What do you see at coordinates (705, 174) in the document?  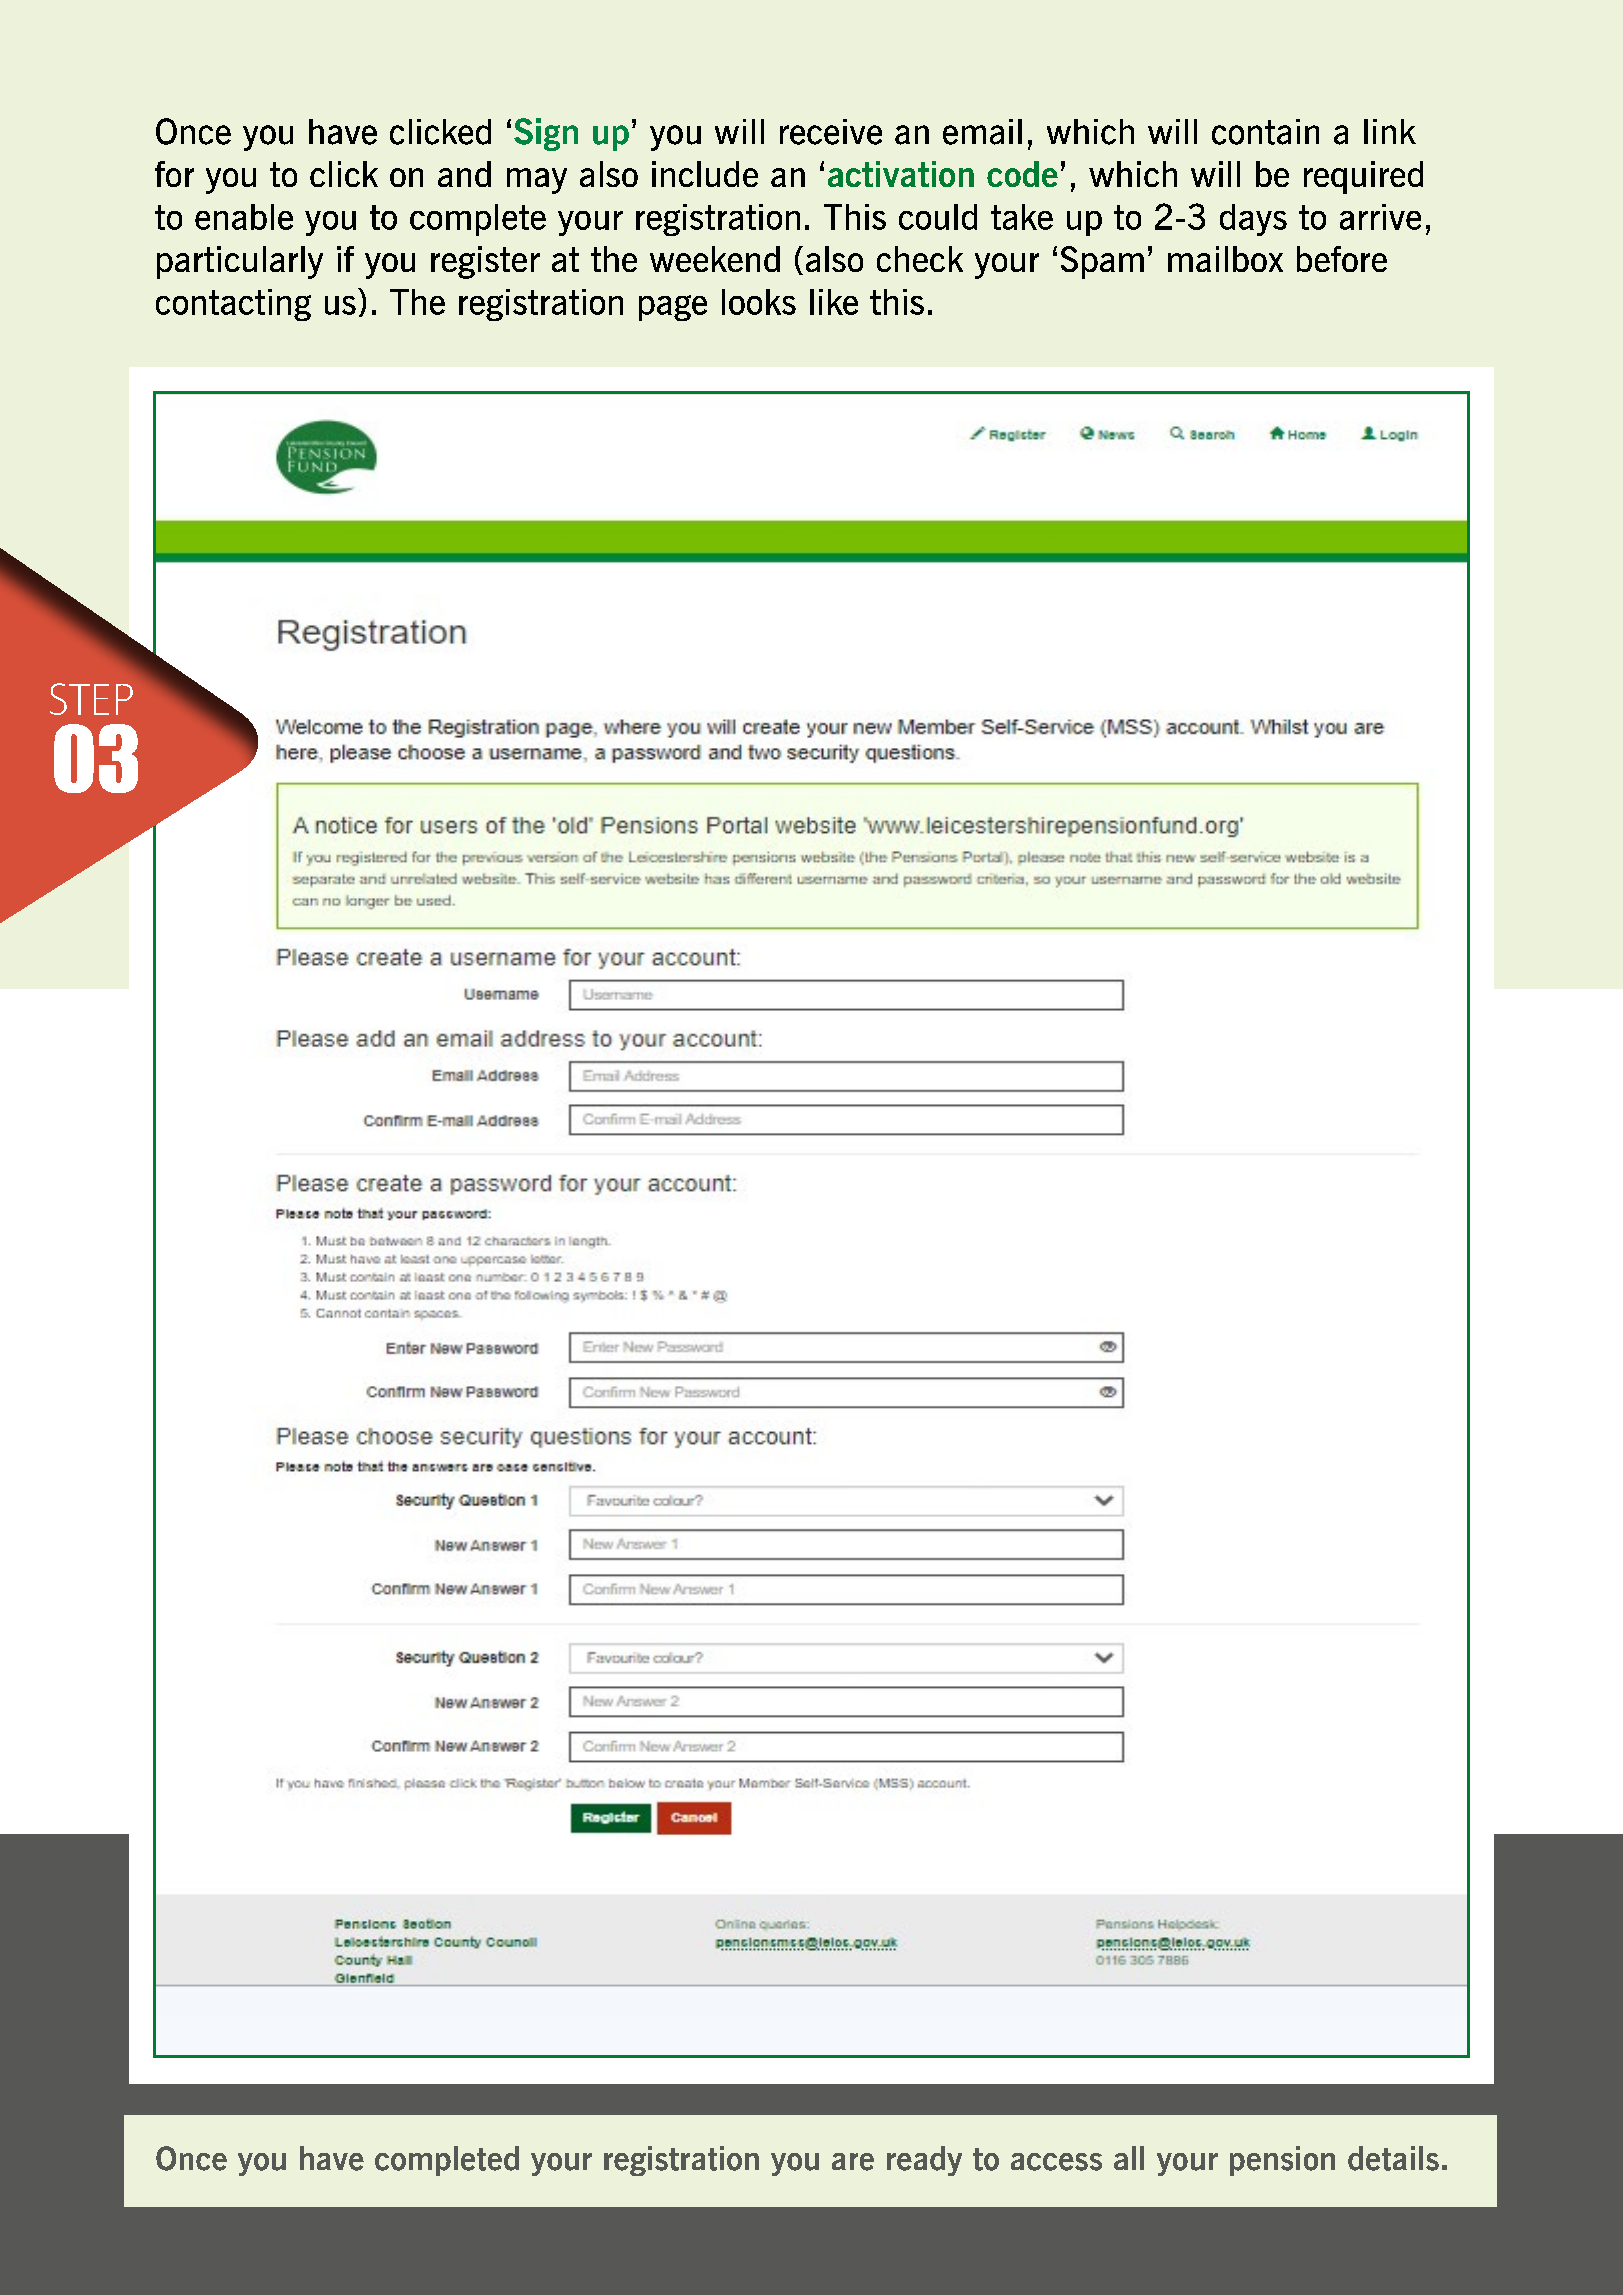 I see `include` at bounding box center [705, 174].
